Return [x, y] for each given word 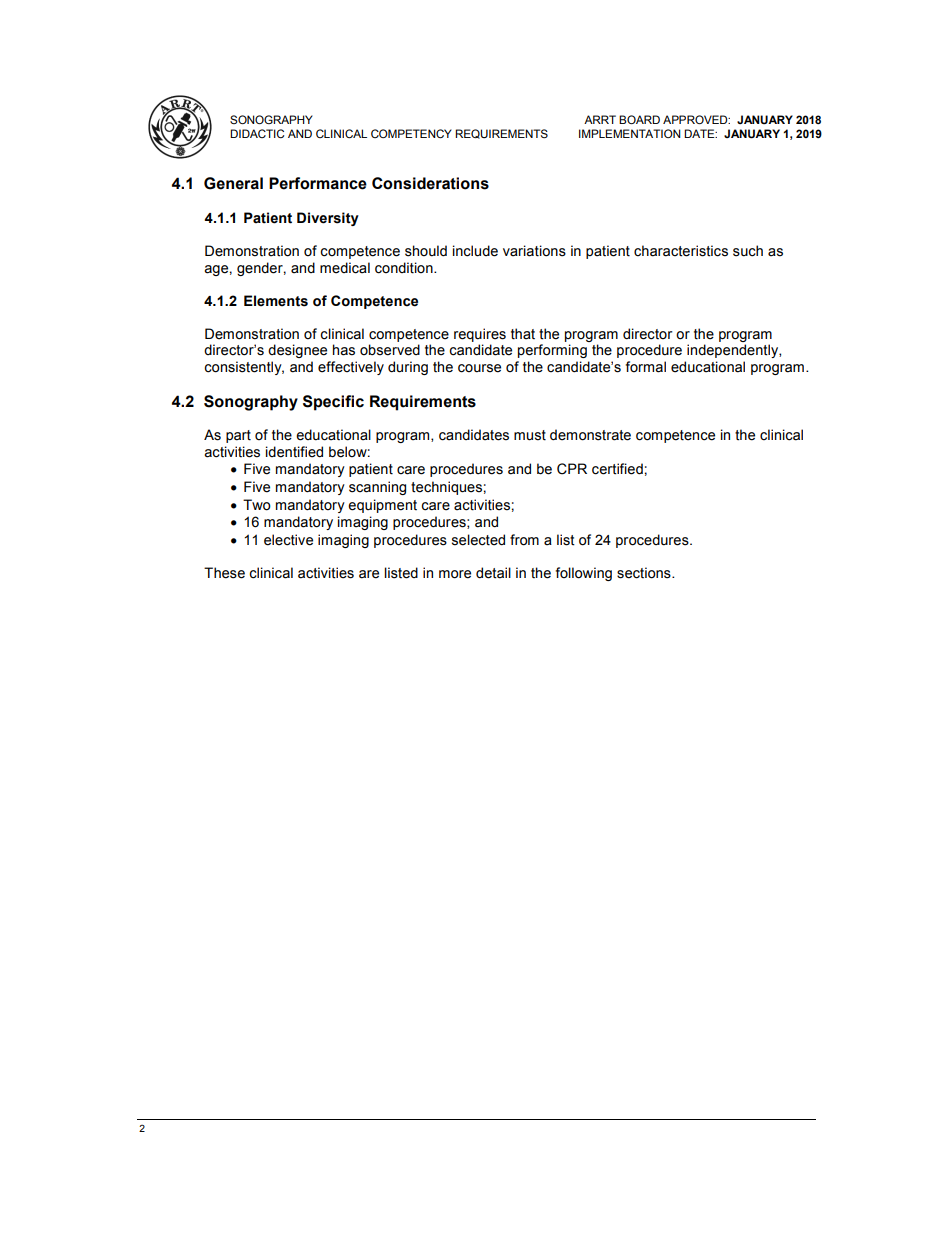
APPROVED [696, 119]
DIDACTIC [257, 133]
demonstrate [590, 435]
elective [288, 540]
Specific [333, 403]
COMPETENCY [411, 134]
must [530, 435]
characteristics [681, 251]
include [475, 251]
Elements [276, 301]
